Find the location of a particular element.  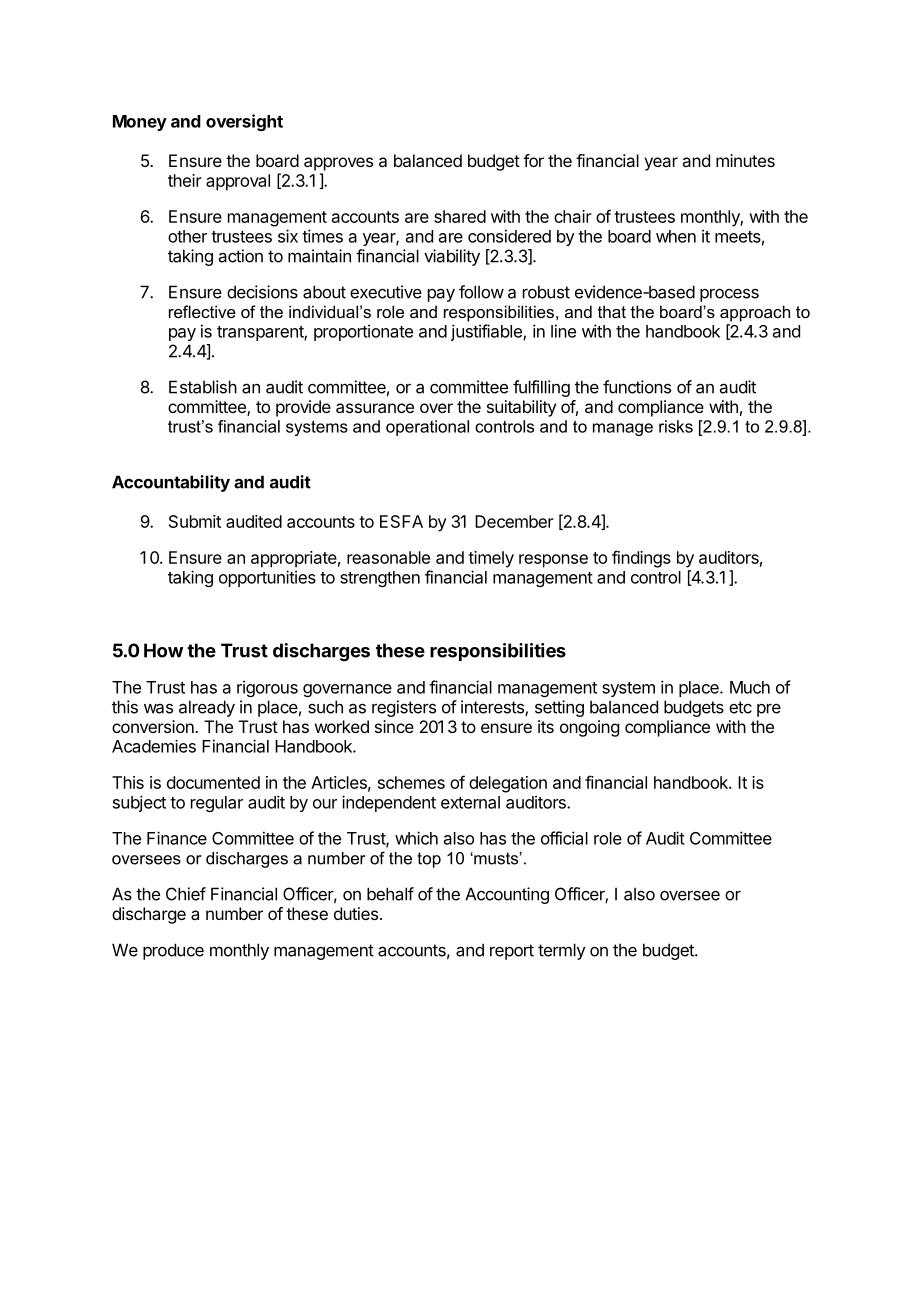

operational is located at coordinates (427, 428).
